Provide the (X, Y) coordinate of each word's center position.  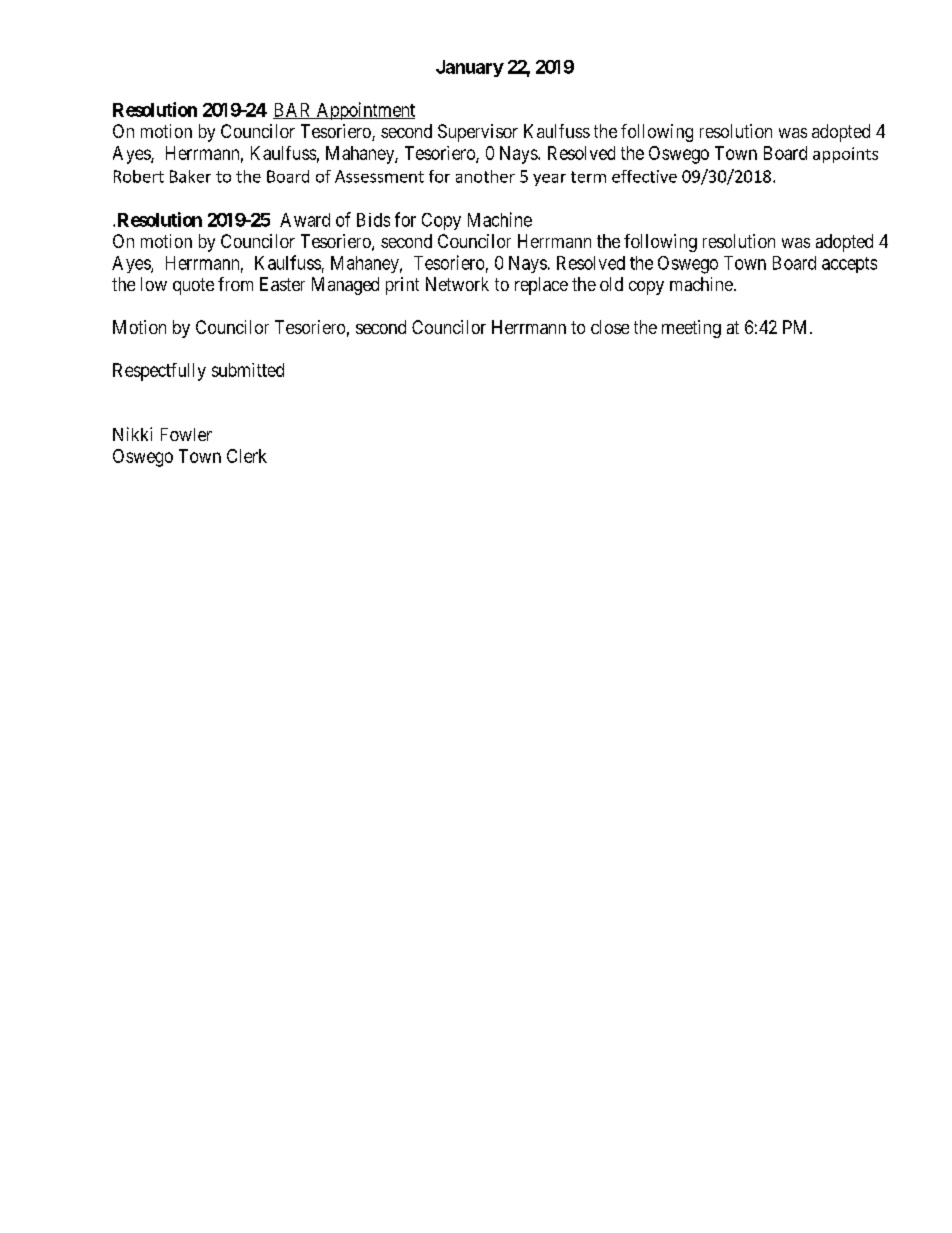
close (610, 327)
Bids (373, 220)
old (611, 284)
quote (193, 286)
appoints (845, 155)
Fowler (186, 434)
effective (644, 176)
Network (457, 284)
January (470, 68)
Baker (190, 176)
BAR (293, 111)
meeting (691, 329)
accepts (849, 265)
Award (305, 220)
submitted (248, 370)
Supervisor (478, 133)
